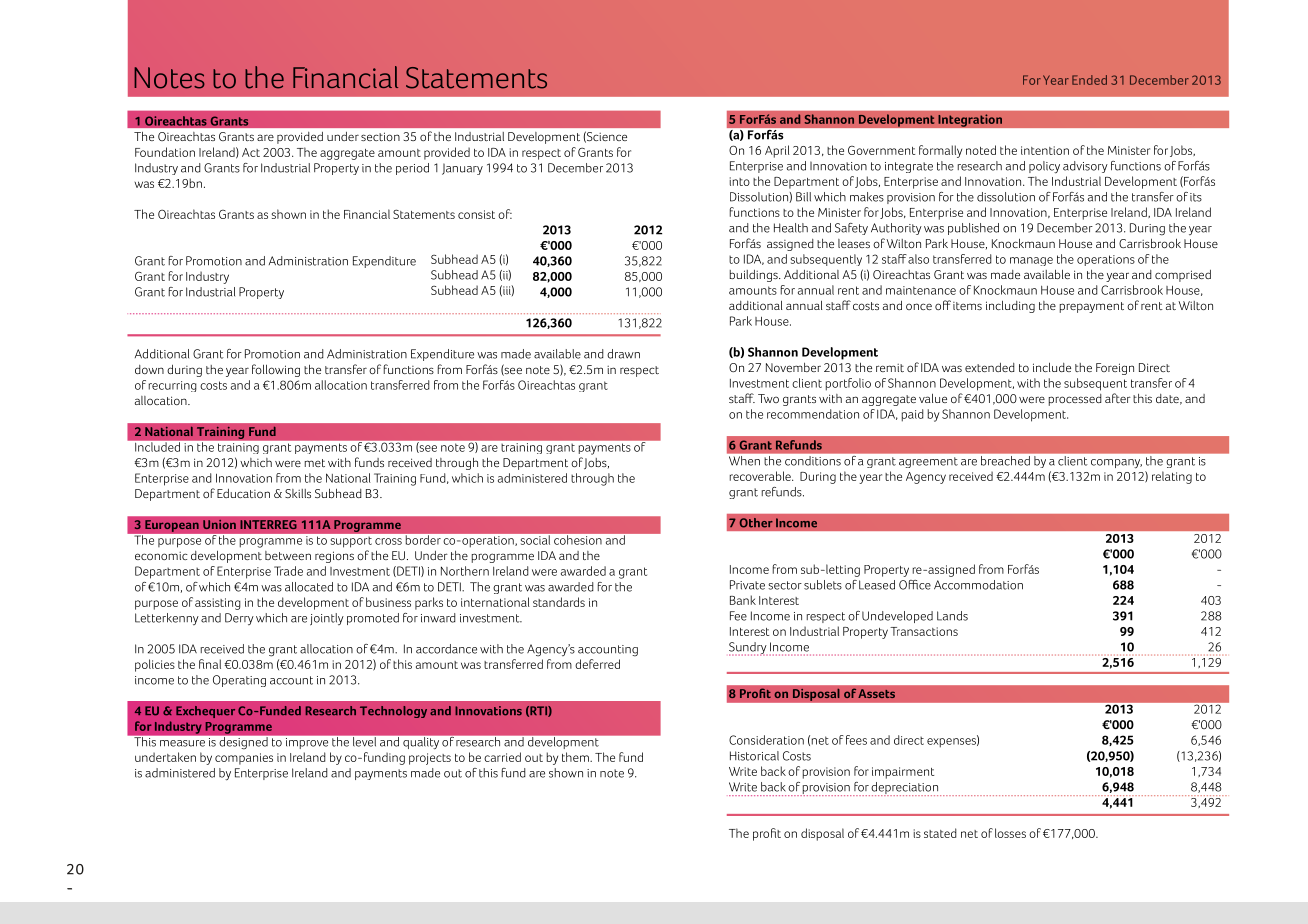  Describe the element at coordinates (244, 759) in the screenshot. I see `companies` at that location.
